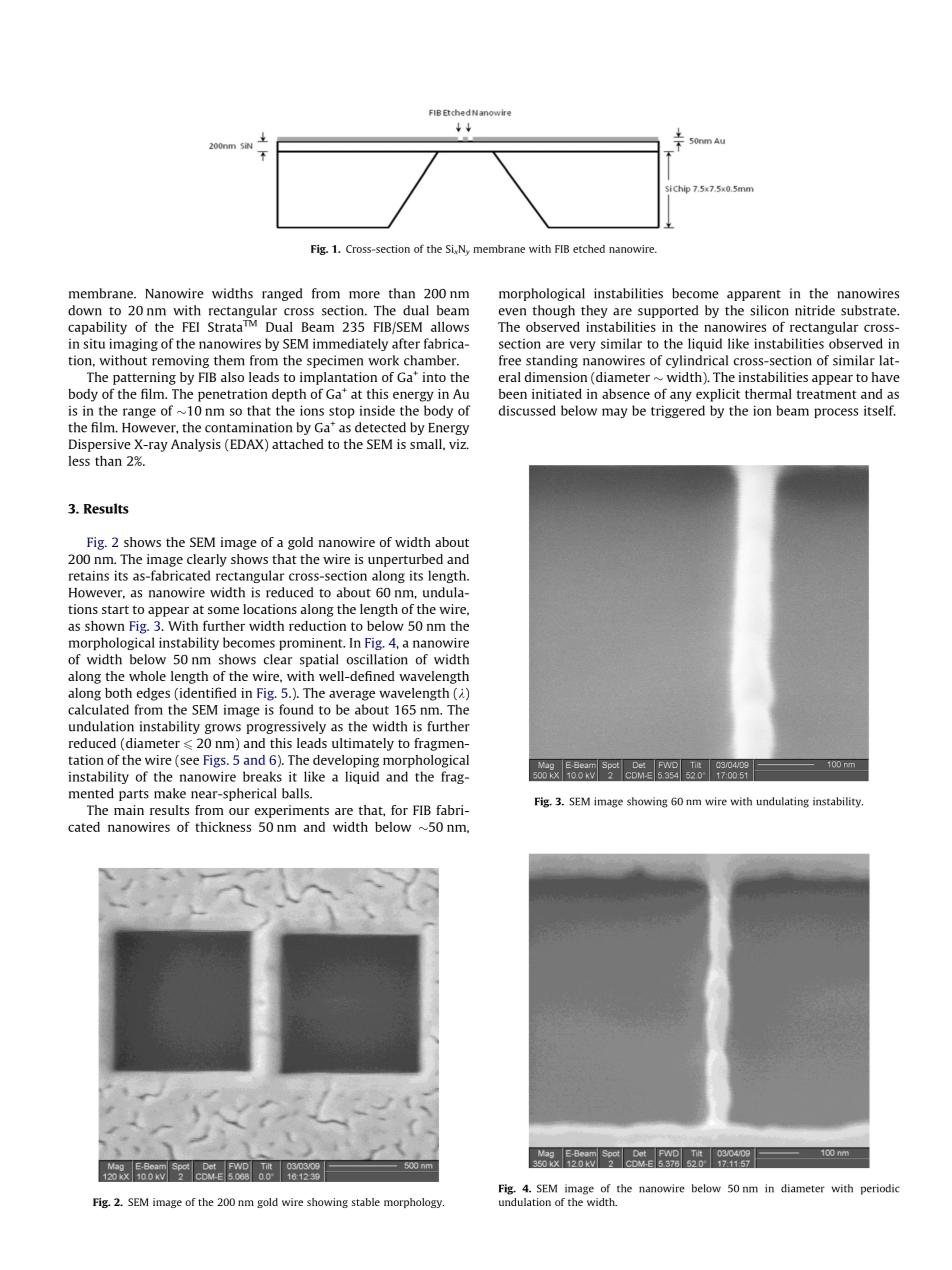 This image has width=952, height=1270. Describe the element at coordinates (399, 810) in the image. I see `for` at that location.
